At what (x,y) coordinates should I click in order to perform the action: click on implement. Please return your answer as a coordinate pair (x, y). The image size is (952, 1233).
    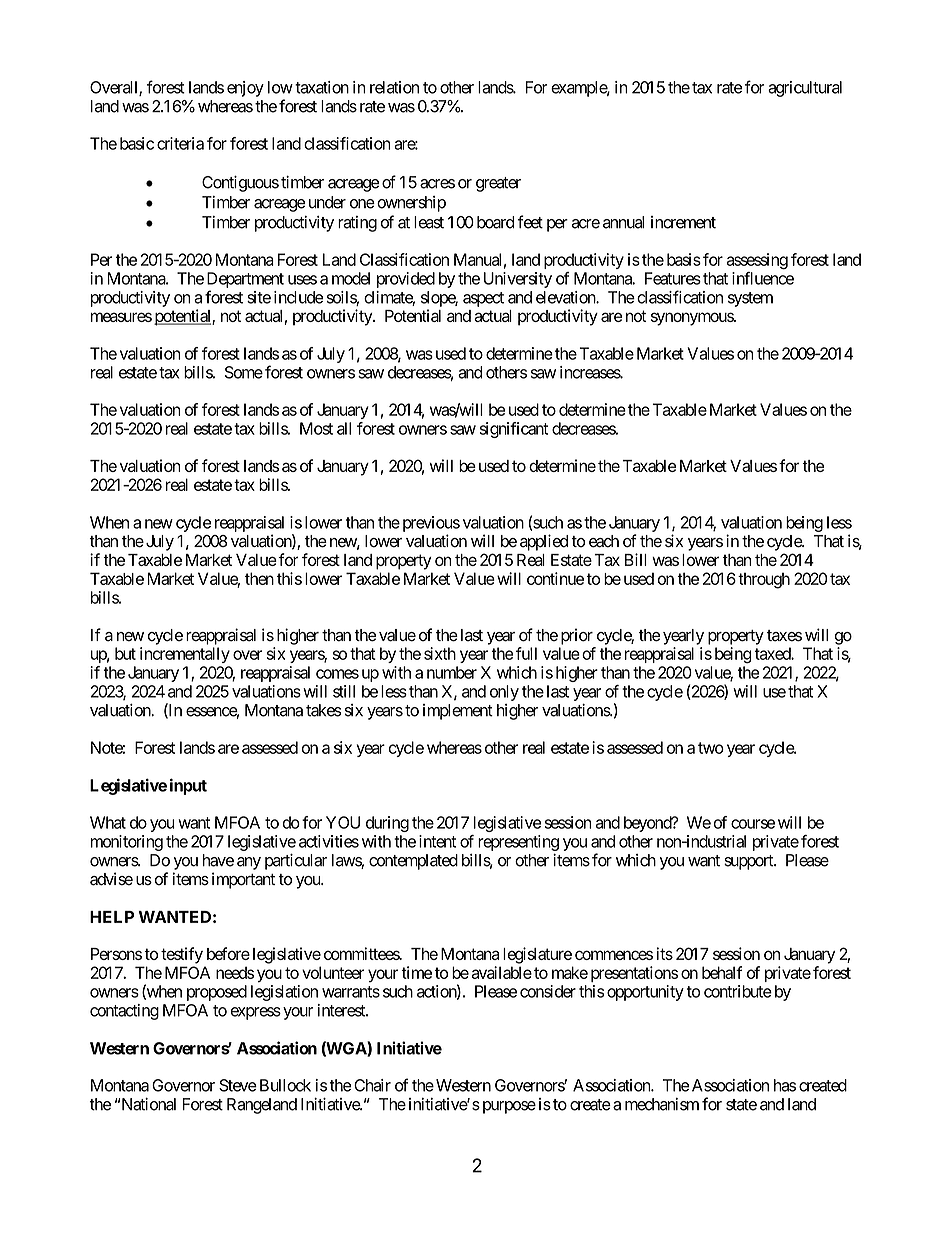
    Looking at the image, I should click on (458, 712).
